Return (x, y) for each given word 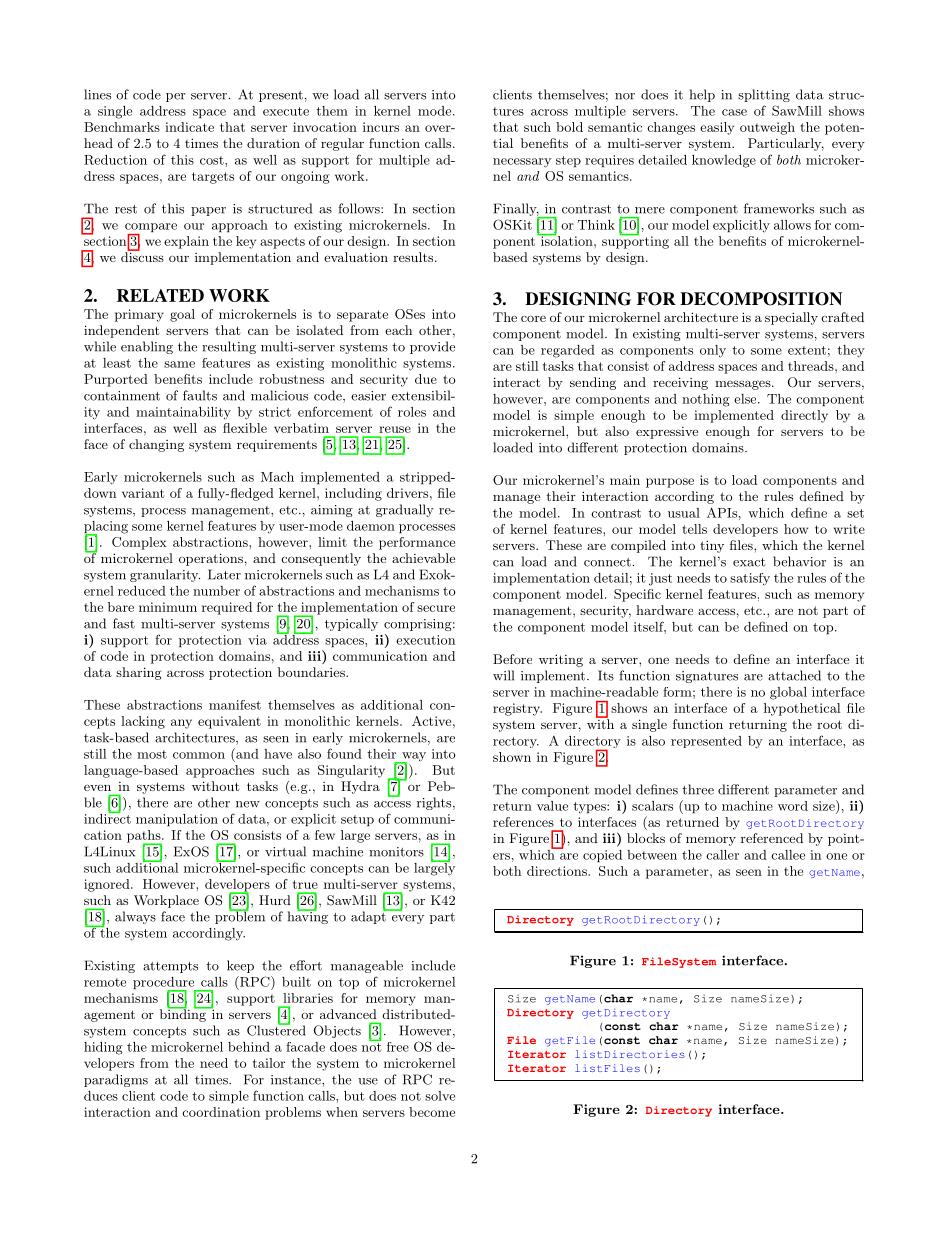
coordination (221, 1112)
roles (412, 412)
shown (512, 757)
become (432, 1112)
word (793, 806)
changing (156, 445)
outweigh (767, 128)
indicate (189, 127)
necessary (522, 163)
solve (440, 1096)
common (199, 755)
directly (804, 416)
